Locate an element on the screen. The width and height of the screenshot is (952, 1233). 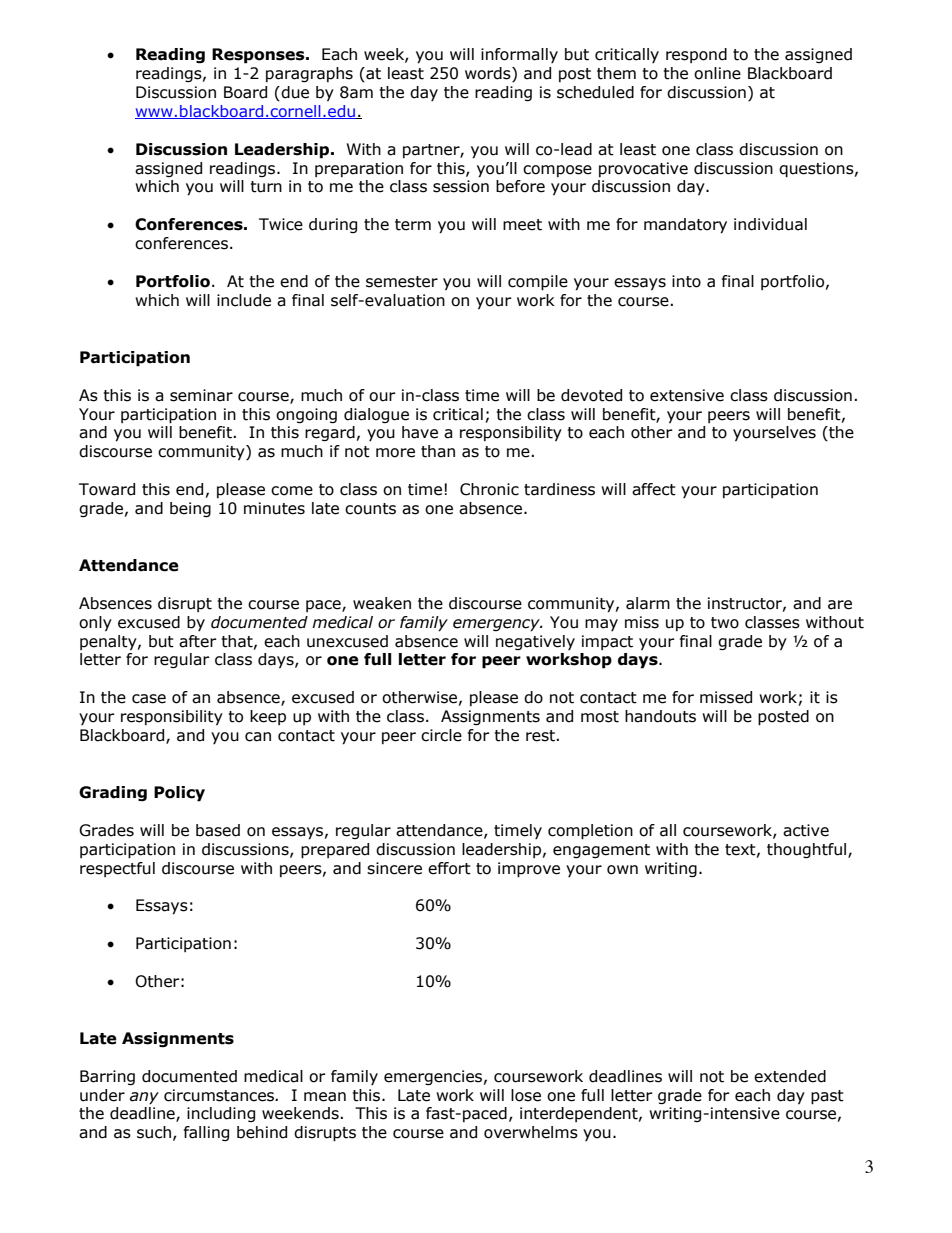
weaken is located at coordinates (382, 603).
